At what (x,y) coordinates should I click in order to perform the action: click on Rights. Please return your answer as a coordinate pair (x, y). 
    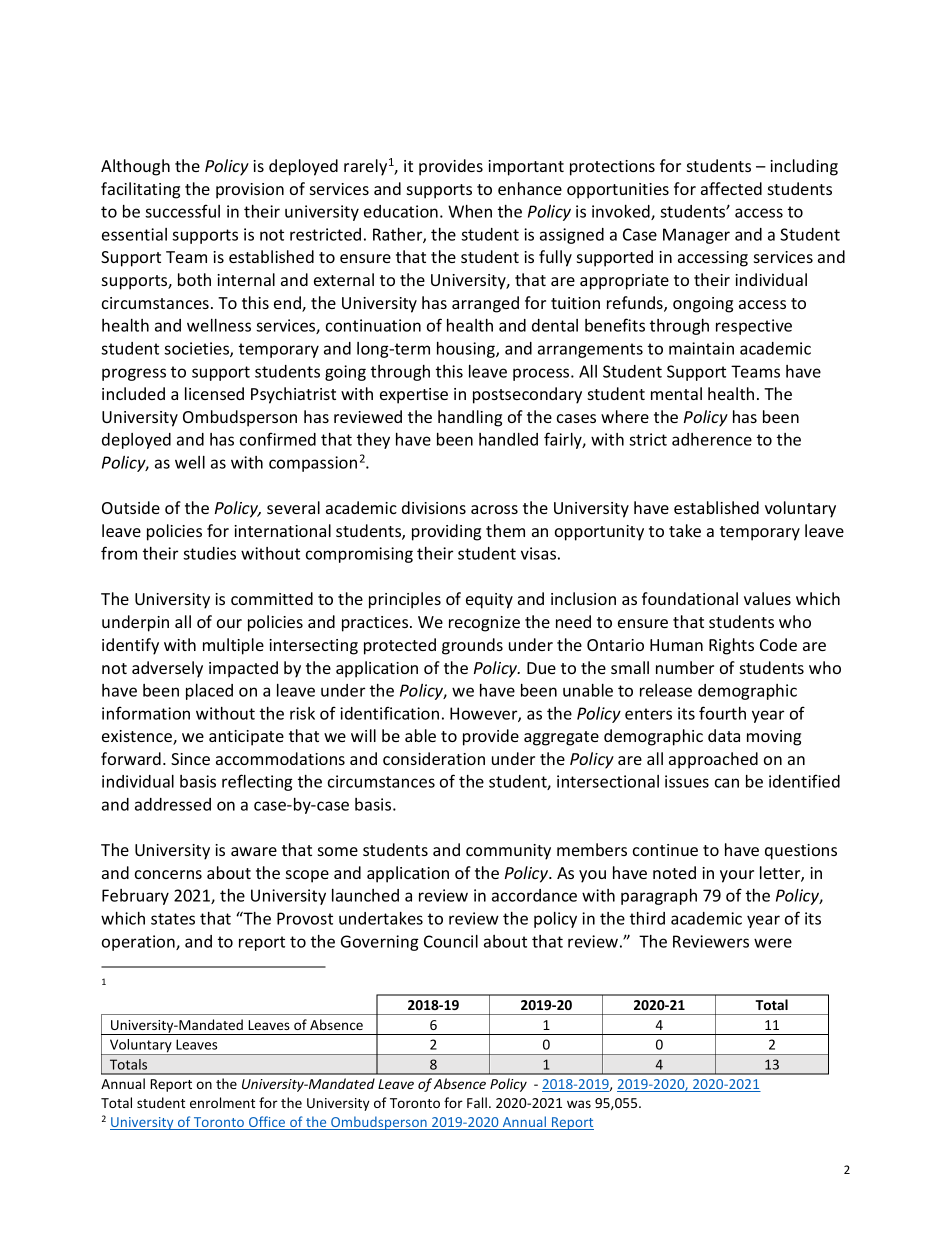
    Looking at the image, I should click on (731, 646).
